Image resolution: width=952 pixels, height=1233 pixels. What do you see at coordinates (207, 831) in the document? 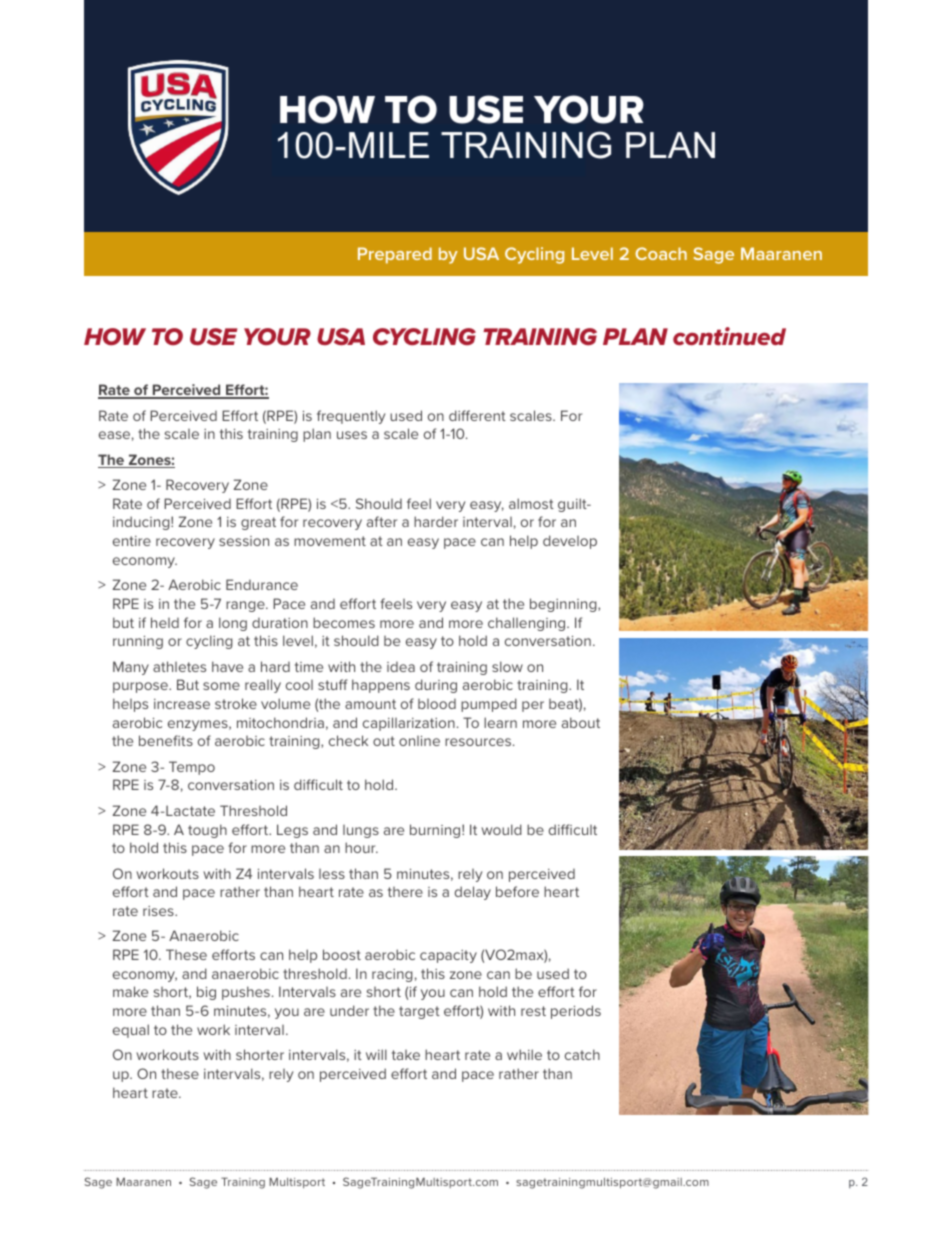
I see `tough` at bounding box center [207, 831].
